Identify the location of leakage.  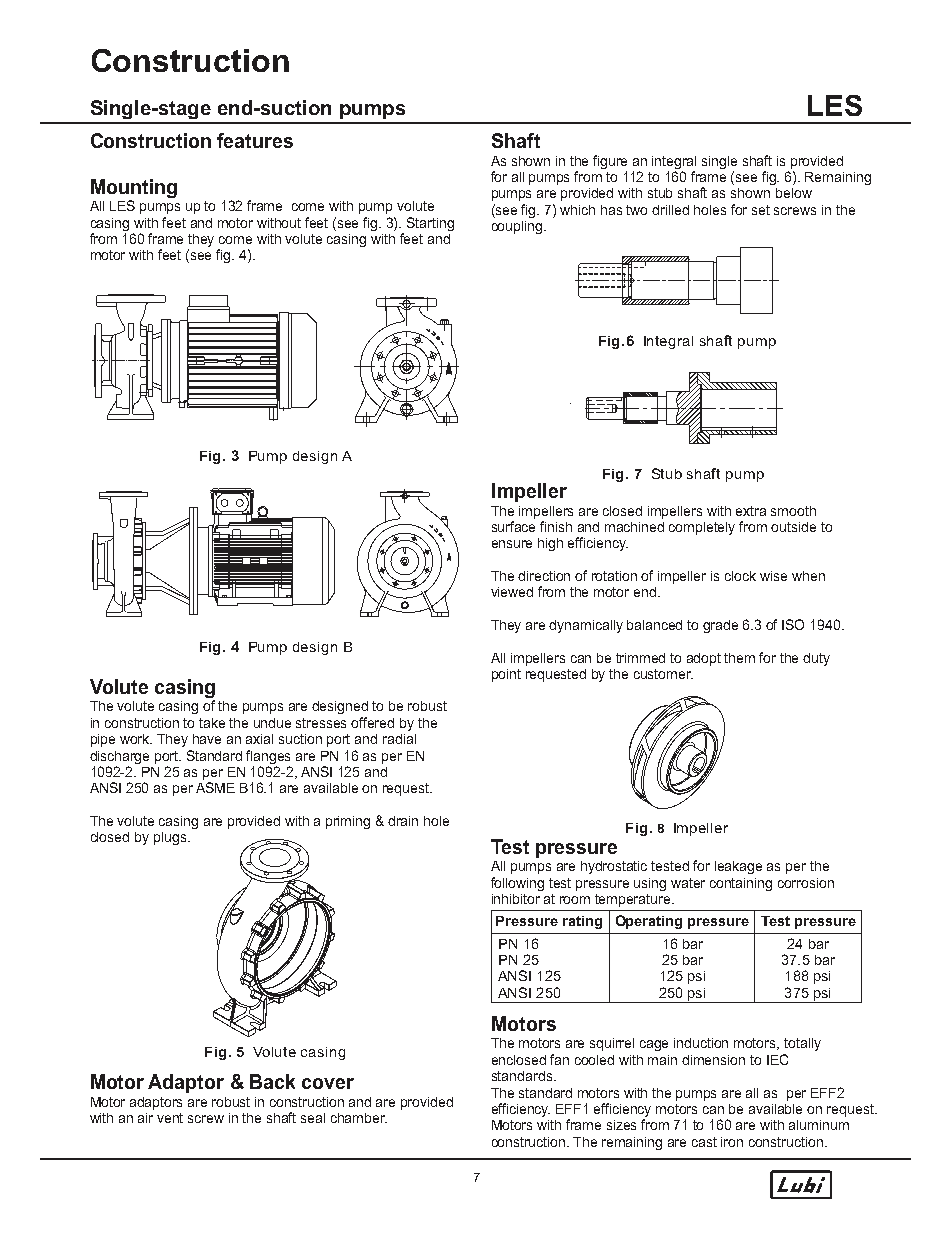
(738, 867).
